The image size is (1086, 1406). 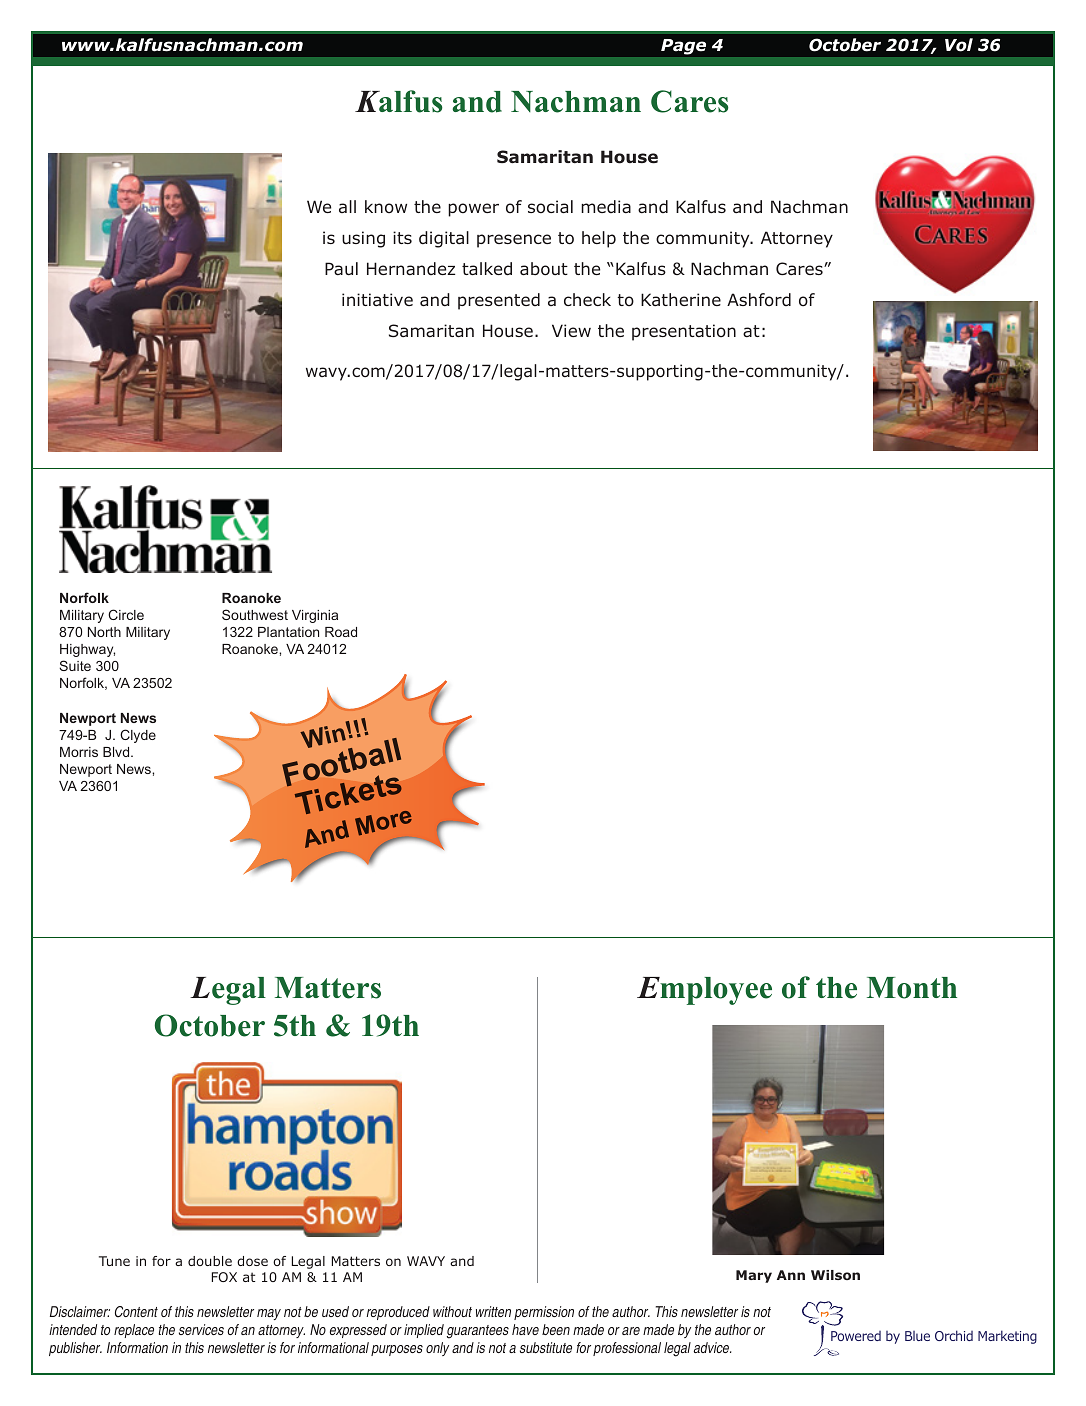 I want to click on Clyde, so click(x=138, y=736).
